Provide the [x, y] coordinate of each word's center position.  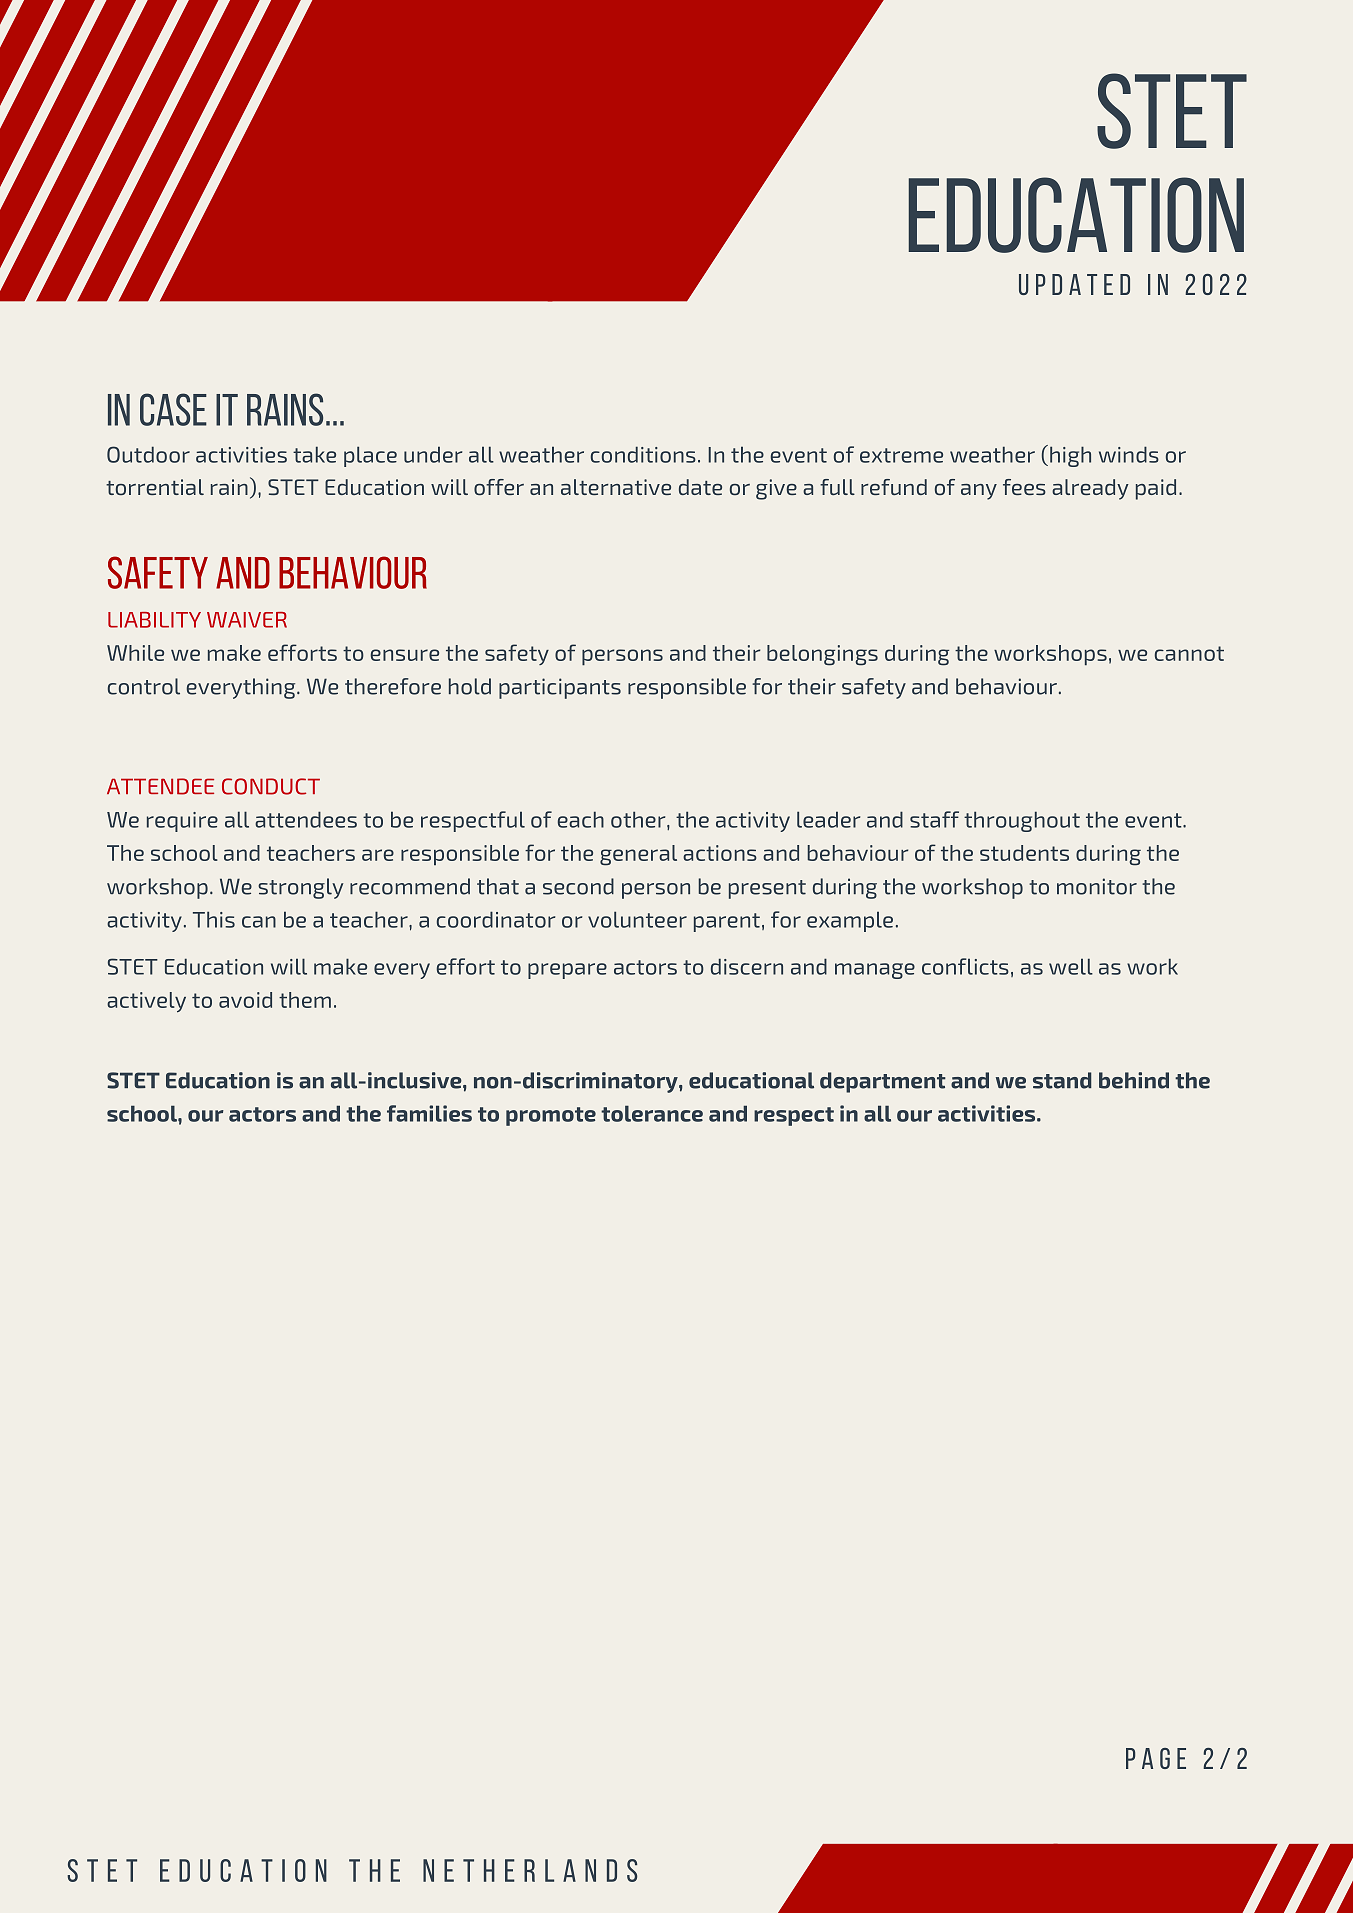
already [1090, 489]
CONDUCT [271, 786]
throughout [1022, 821]
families [429, 1113]
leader [828, 819]
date [700, 487]
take [314, 454]
